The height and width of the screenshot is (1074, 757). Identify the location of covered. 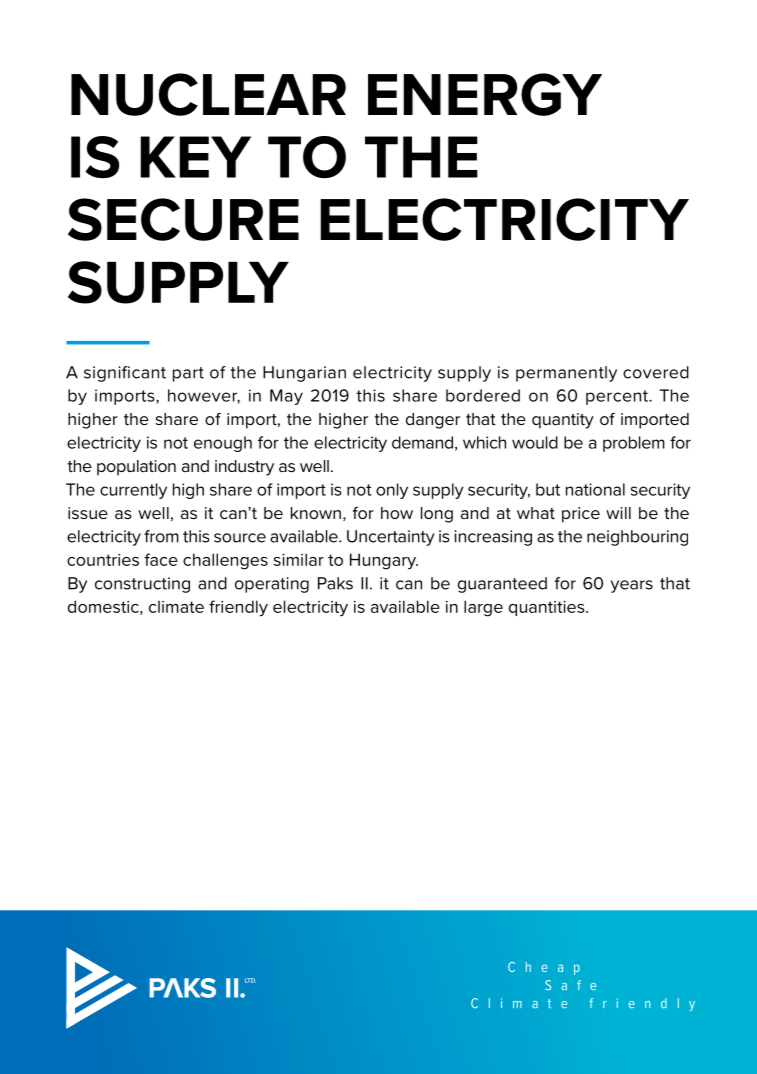
(656, 372).
